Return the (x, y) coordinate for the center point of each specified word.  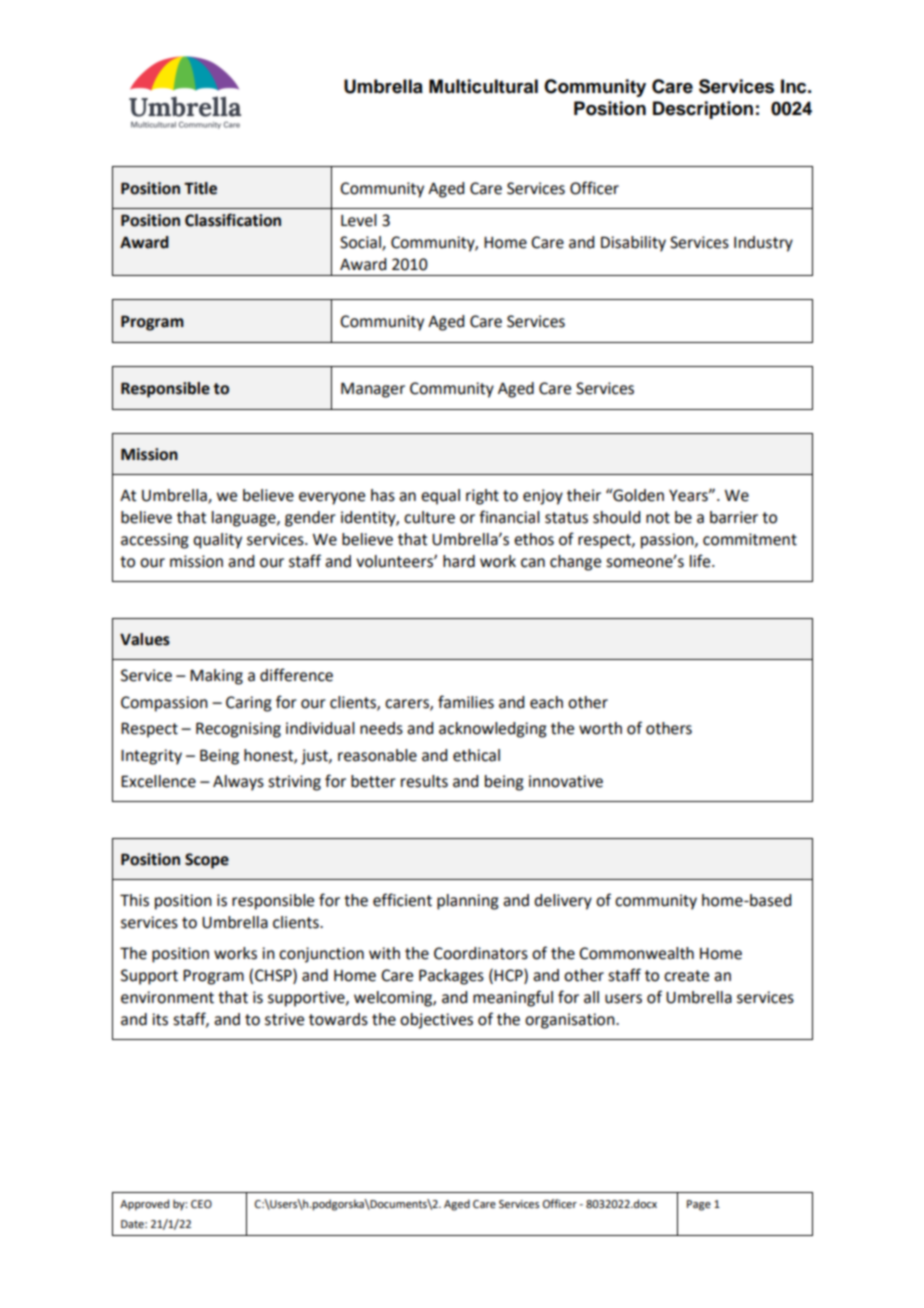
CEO (201, 1204)
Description (703, 110)
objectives (436, 1021)
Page (699, 1205)
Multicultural (483, 86)
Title (200, 188)
